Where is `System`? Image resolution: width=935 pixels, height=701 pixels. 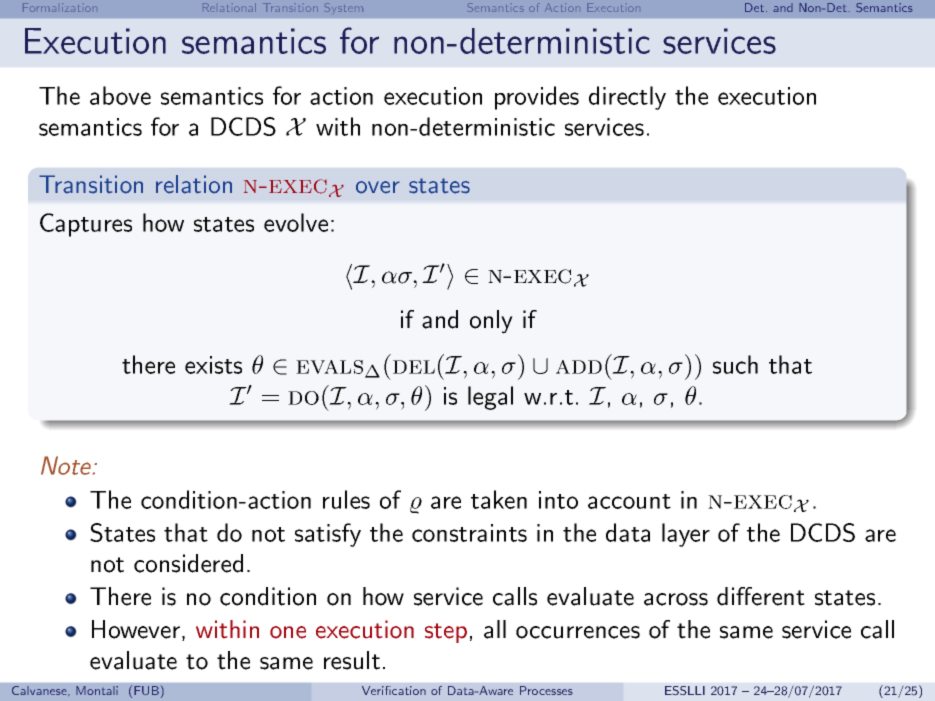 System is located at coordinates (344, 8).
